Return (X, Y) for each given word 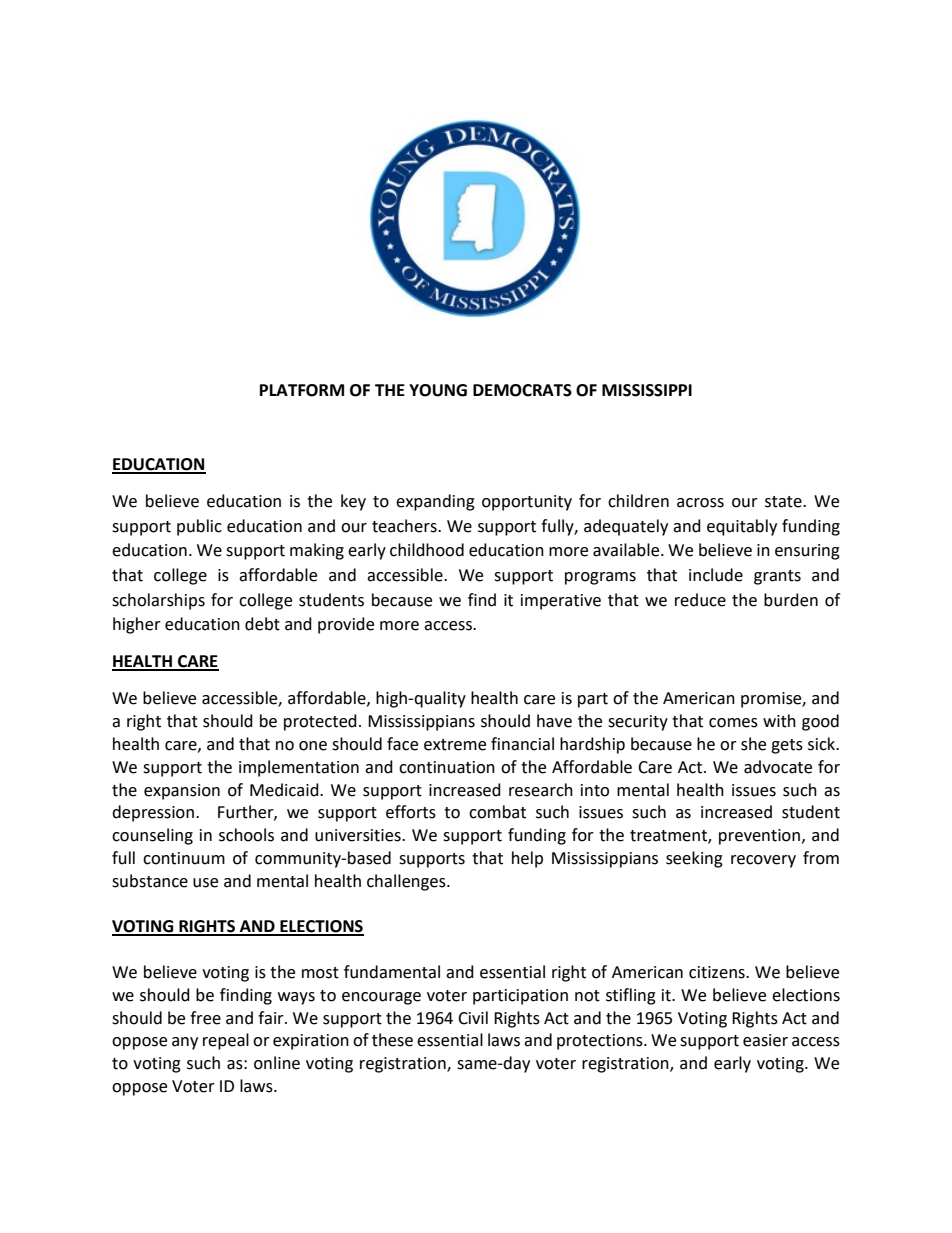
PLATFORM (302, 390)
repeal (226, 1041)
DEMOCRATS (522, 390)
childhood (427, 550)
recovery (763, 861)
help (527, 859)
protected (320, 722)
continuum (184, 858)
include (716, 575)
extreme (455, 745)
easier (765, 1040)
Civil (473, 1018)
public (199, 527)
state (784, 502)
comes (733, 723)
